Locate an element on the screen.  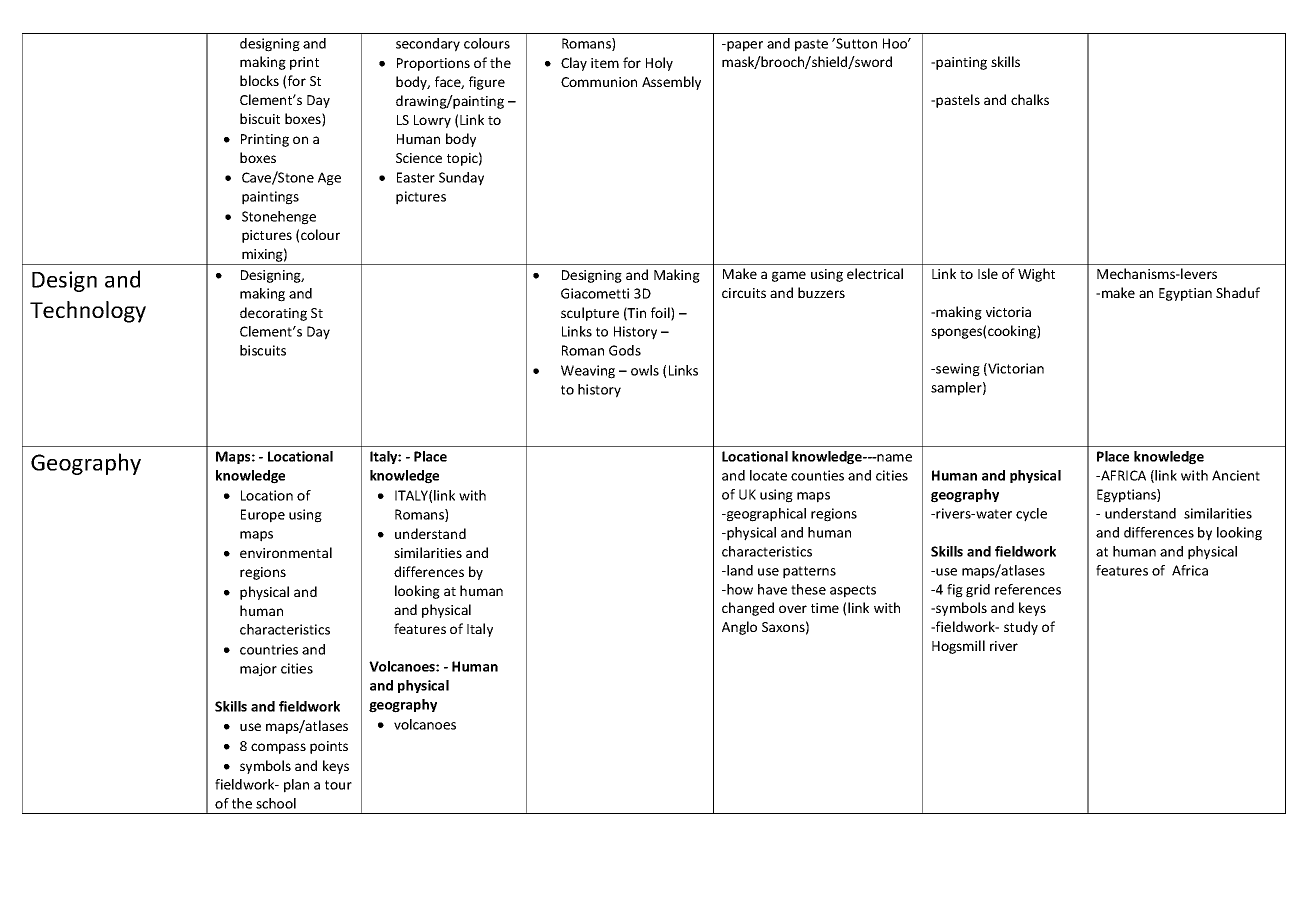
Giacometti is located at coordinates (595, 293).
